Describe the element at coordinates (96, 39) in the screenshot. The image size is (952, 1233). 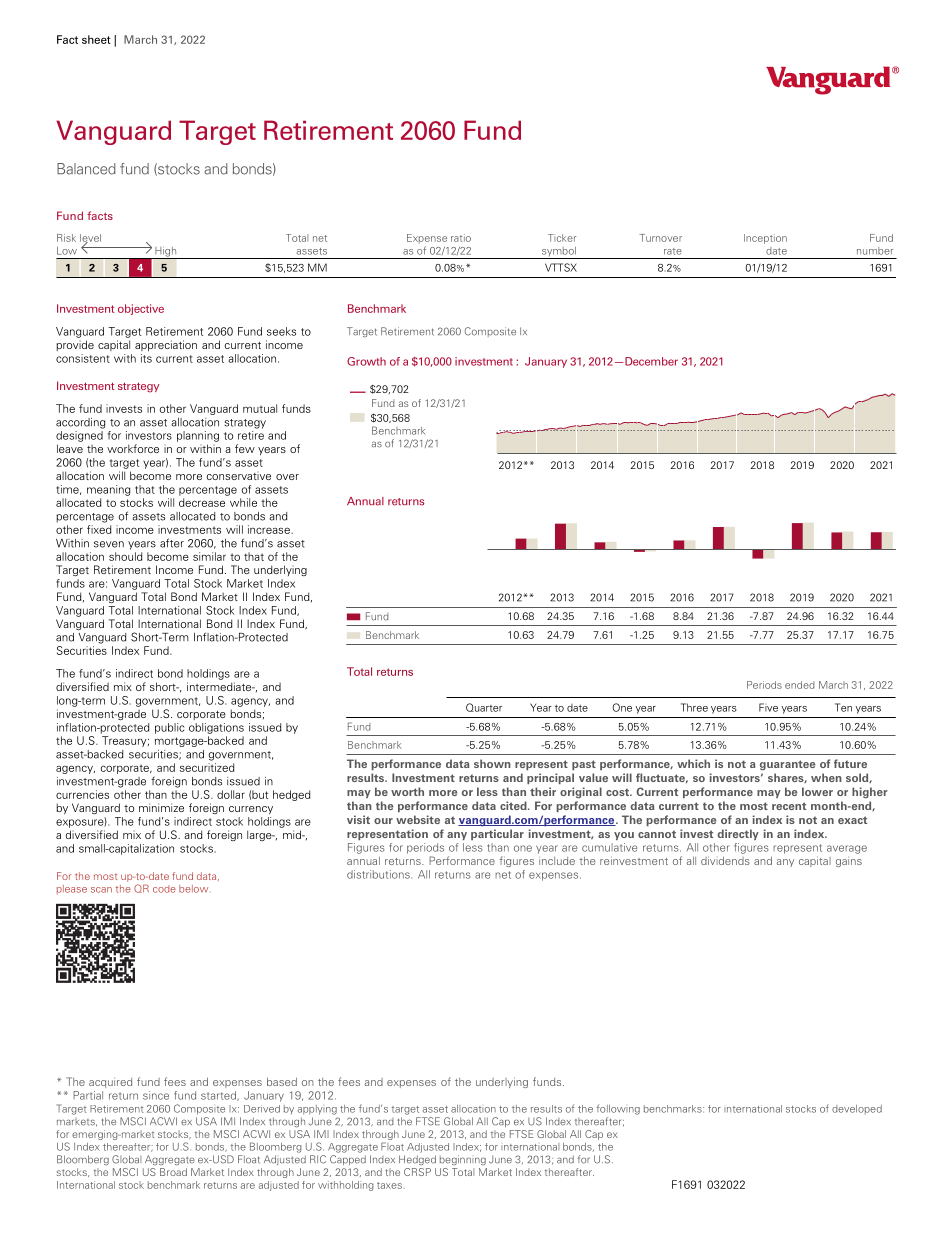
I see `sheet` at that location.
